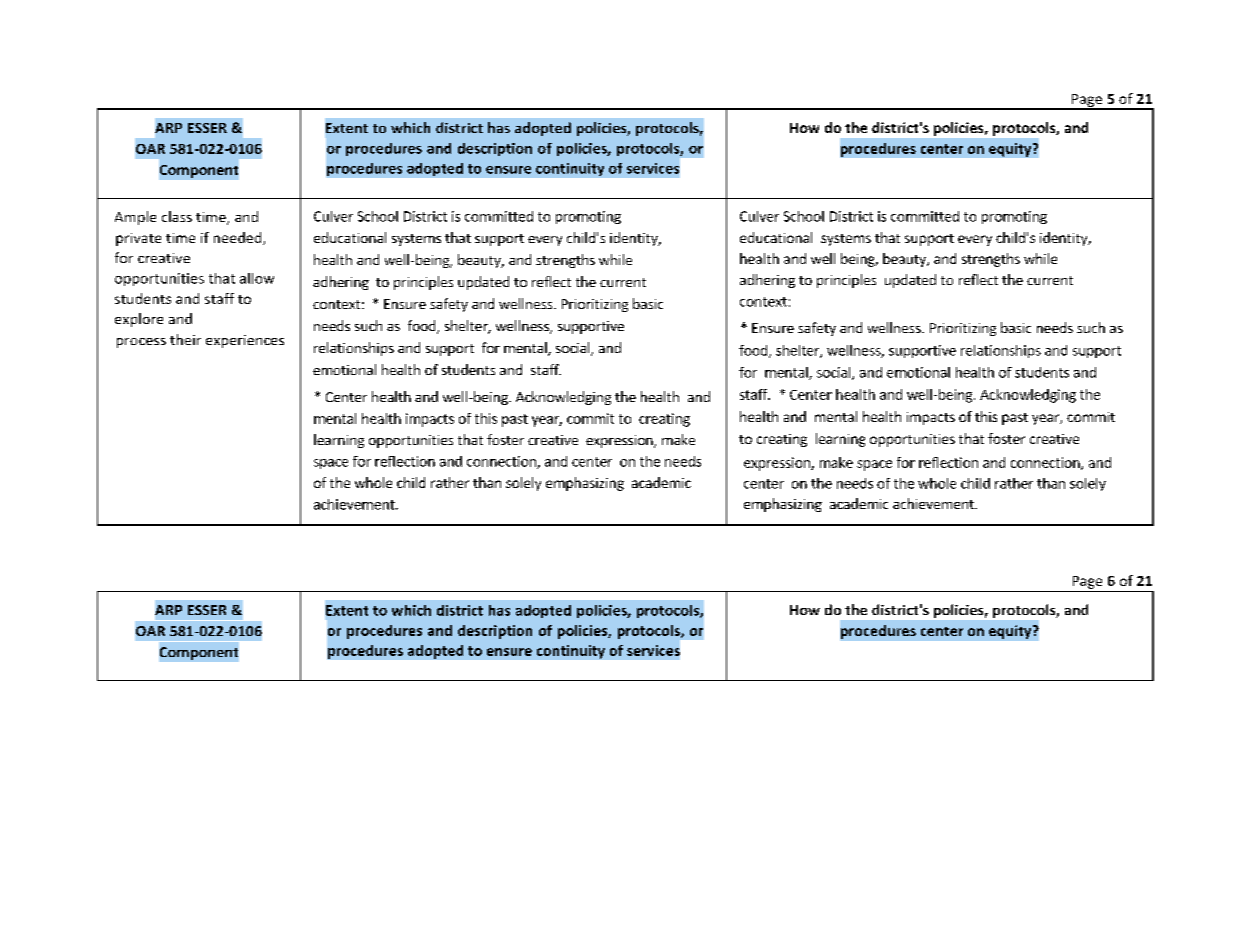 The height and width of the screenshot is (952, 1233). Describe the element at coordinates (239, 238) in the screenshot. I see `needed` at that location.
